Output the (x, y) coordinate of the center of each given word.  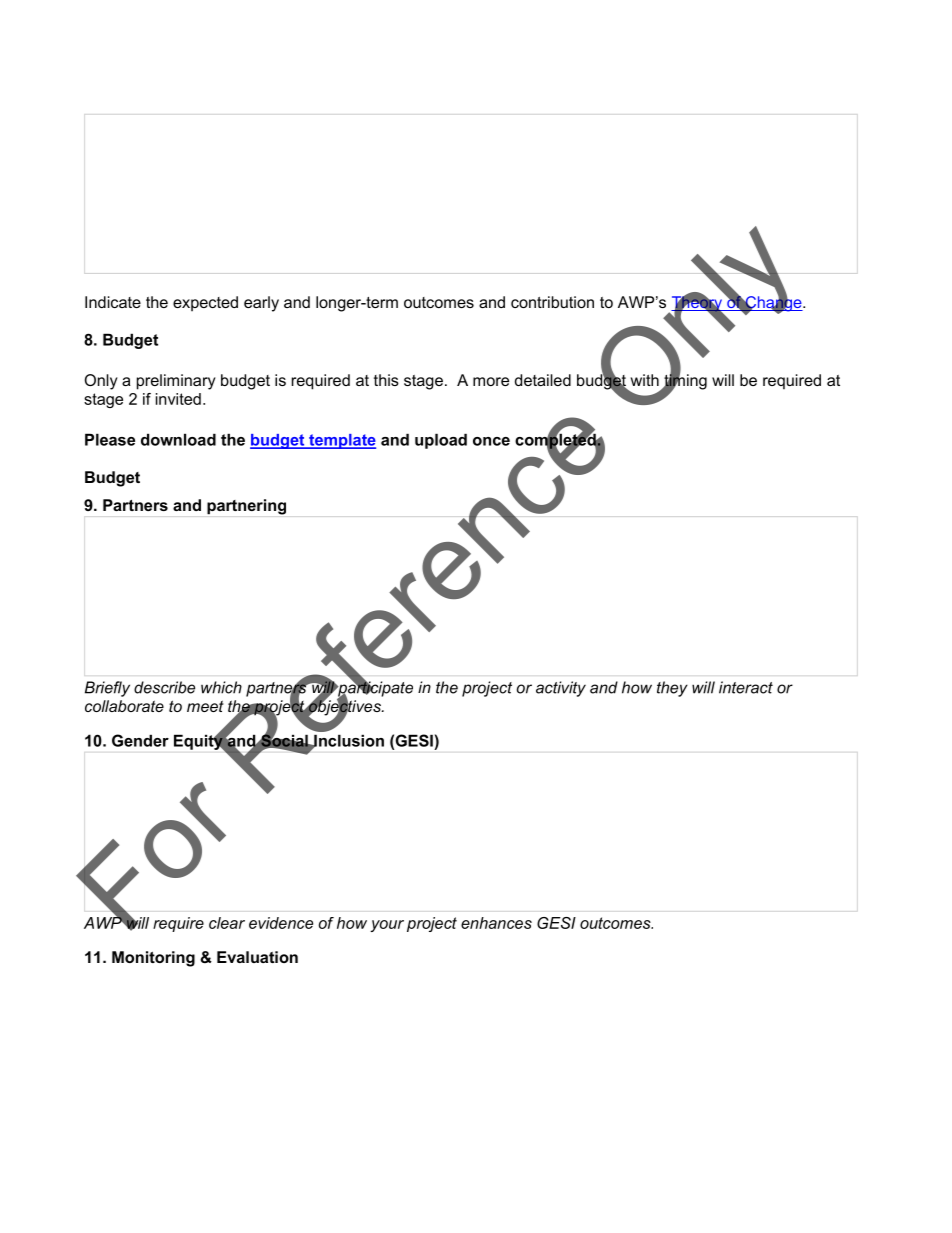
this (386, 380)
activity (561, 689)
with (645, 380)
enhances (496, 923)
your (387, 926)
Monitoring (153, 959)
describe (164, 687)
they (672, 689)
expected (205, 304)
